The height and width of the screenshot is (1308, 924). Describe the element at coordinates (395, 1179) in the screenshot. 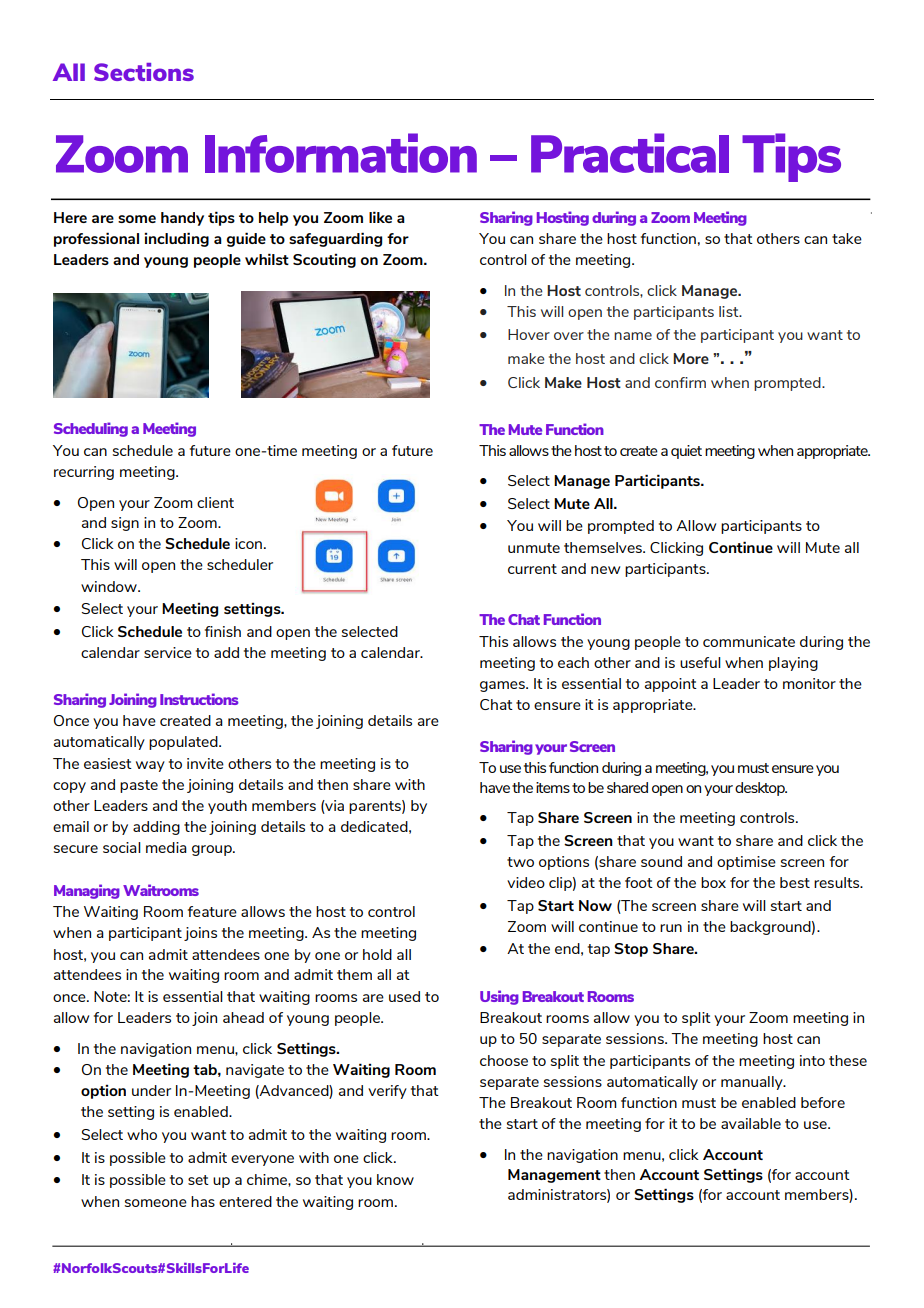

I see `know` at that location.
